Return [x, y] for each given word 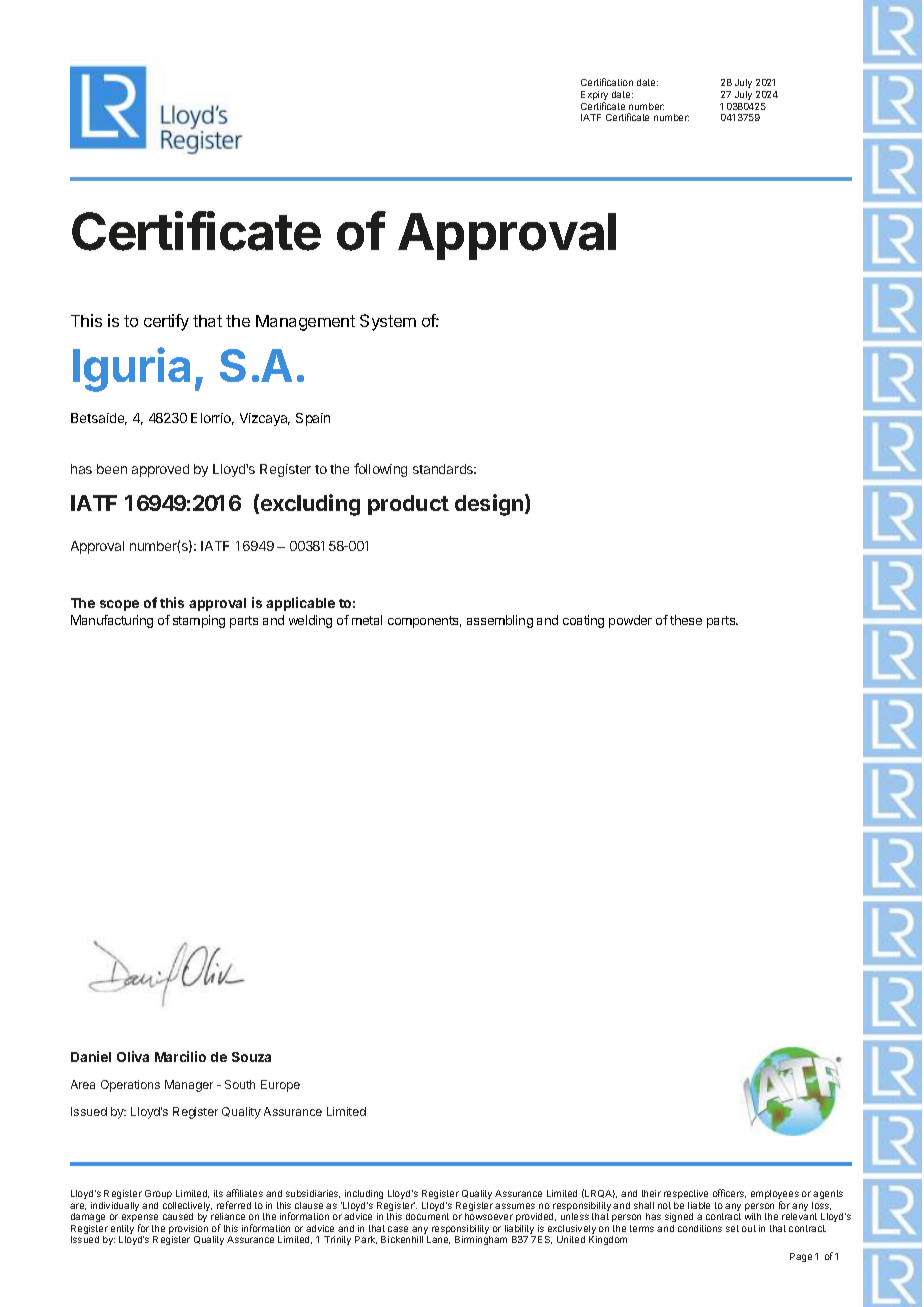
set [732, 1228]
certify [166, 322]
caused [178, 1216]
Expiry [594, 97]
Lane [438, 1240]
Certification [607, 82]
